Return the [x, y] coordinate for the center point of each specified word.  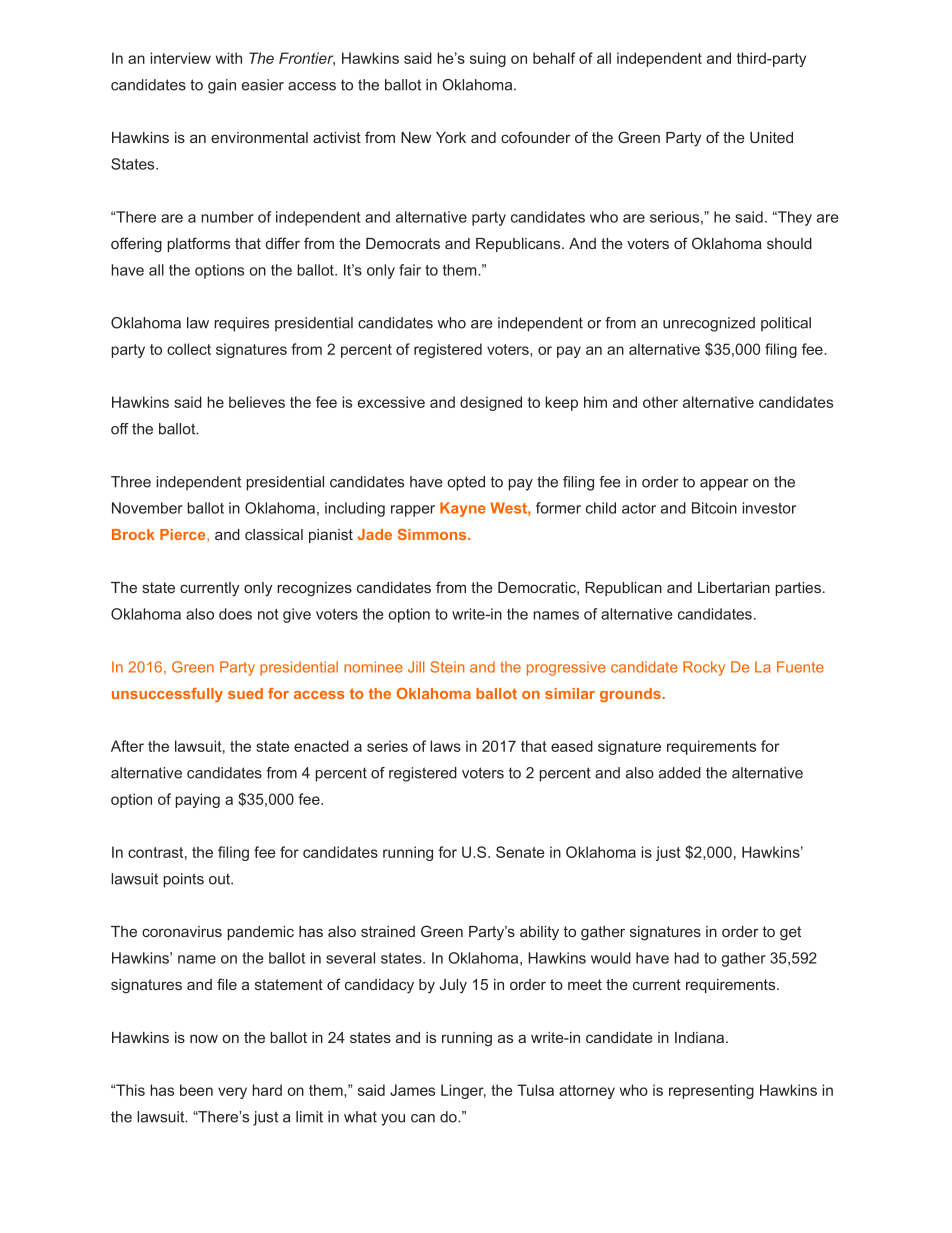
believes [257, 402]
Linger [463, 1091]
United [771, 137]
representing [711, 1091]
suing [488, 59]
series [387, 746]
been [196, 1090]
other [660, 402]
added [680, 773]
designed [491, 403]
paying [197, 800]
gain [222, 86]
